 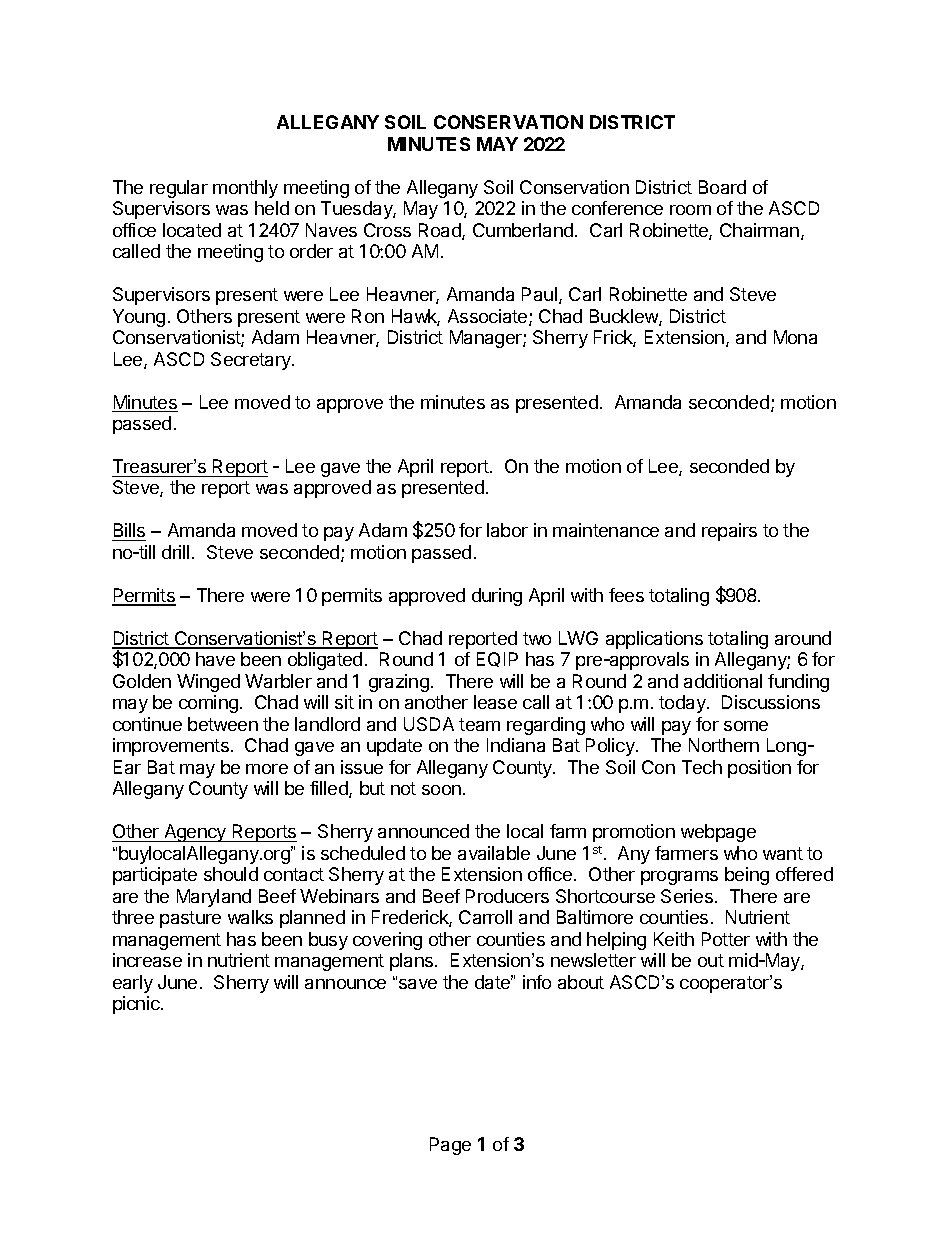 I want to click on save, so click(x=418, y=984).
